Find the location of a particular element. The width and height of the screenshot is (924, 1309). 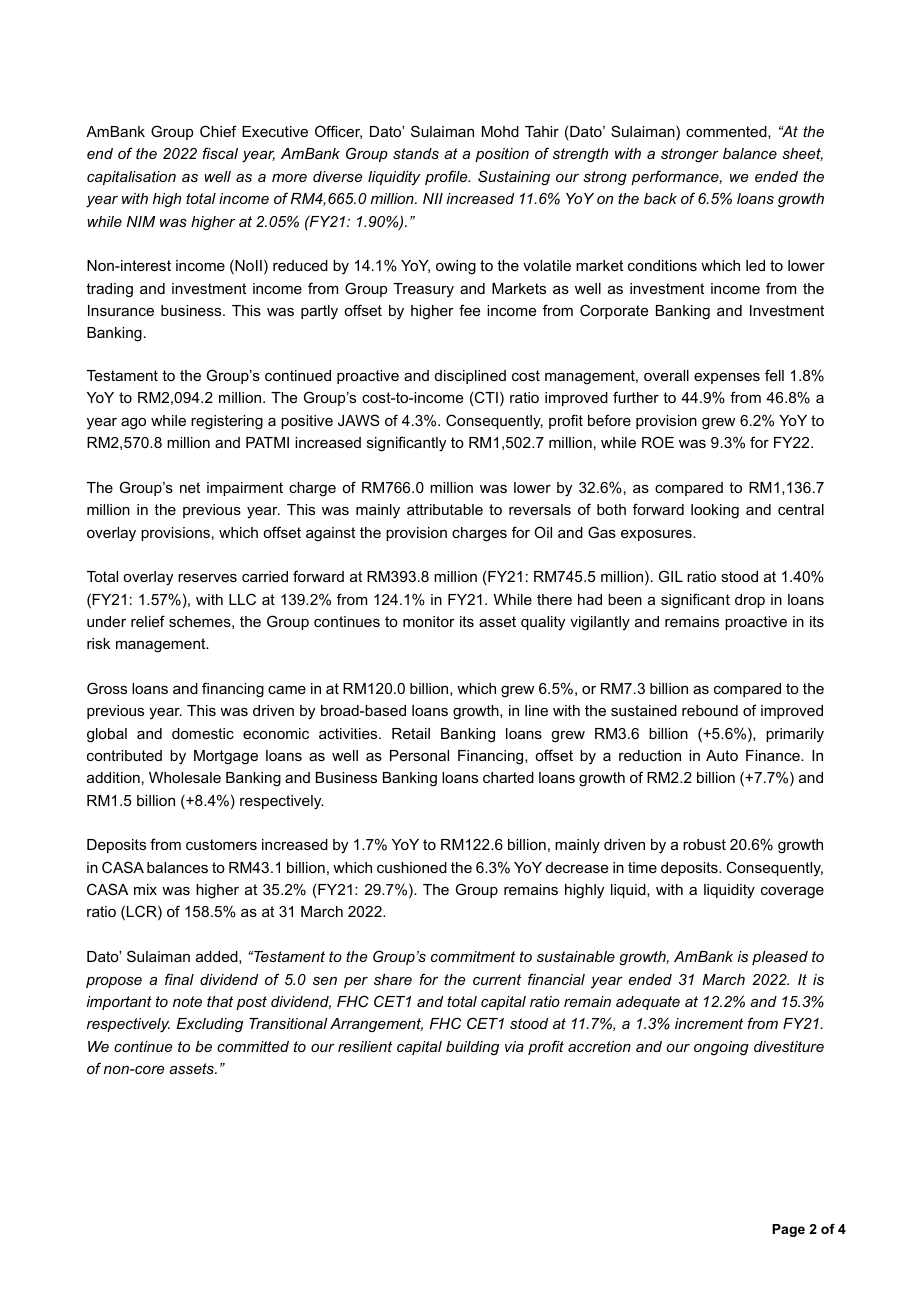

customers is located at coordinates (221, 844).
